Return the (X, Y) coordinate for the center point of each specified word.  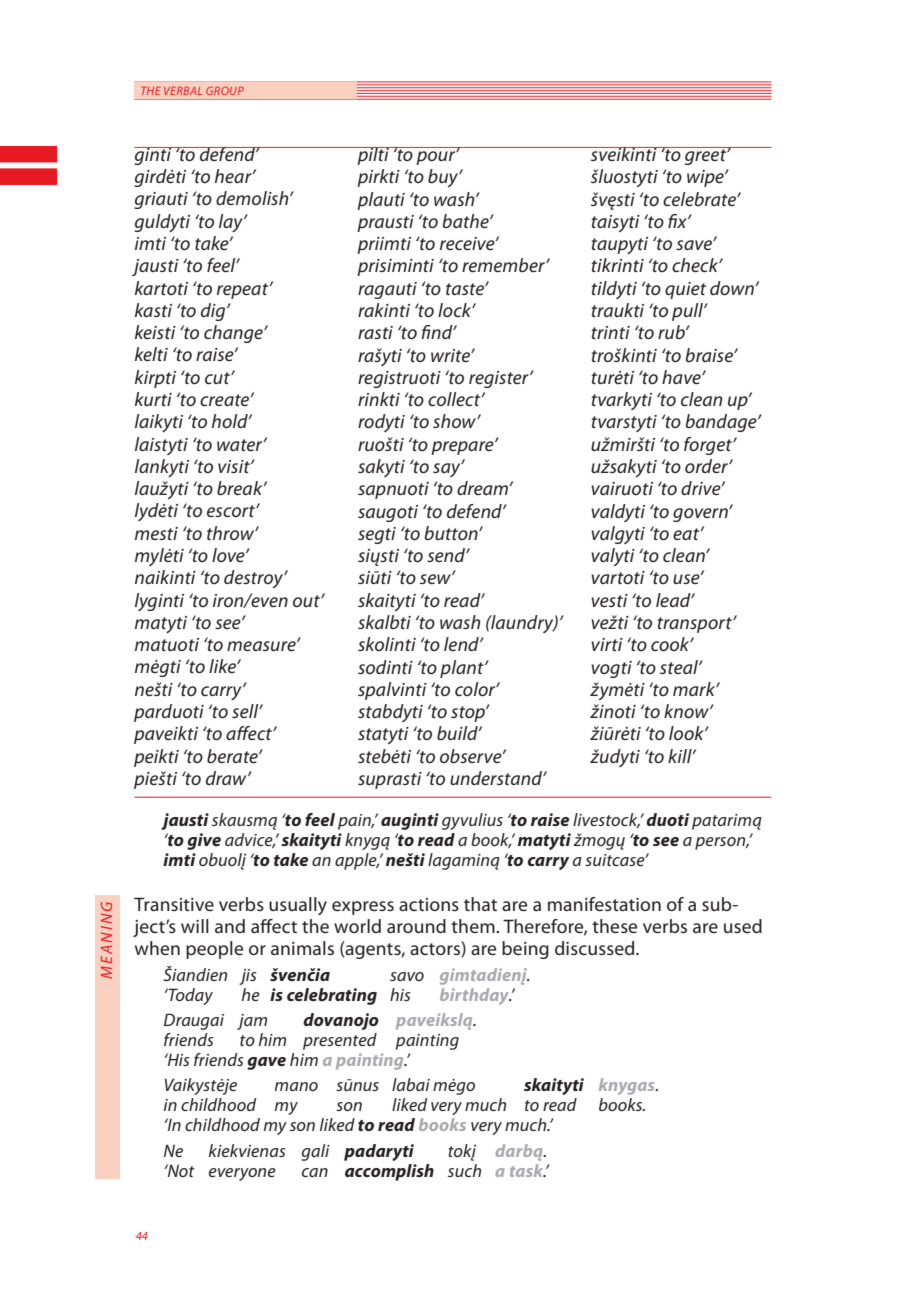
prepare (463, 447)
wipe (706, 178)
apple (357, 861)
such (464, 1170)
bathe (467, 221)
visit (235, 466)
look (687, 733)
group (225, 90)
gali (315, 1152)
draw (227, 778)
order (707, 466)
